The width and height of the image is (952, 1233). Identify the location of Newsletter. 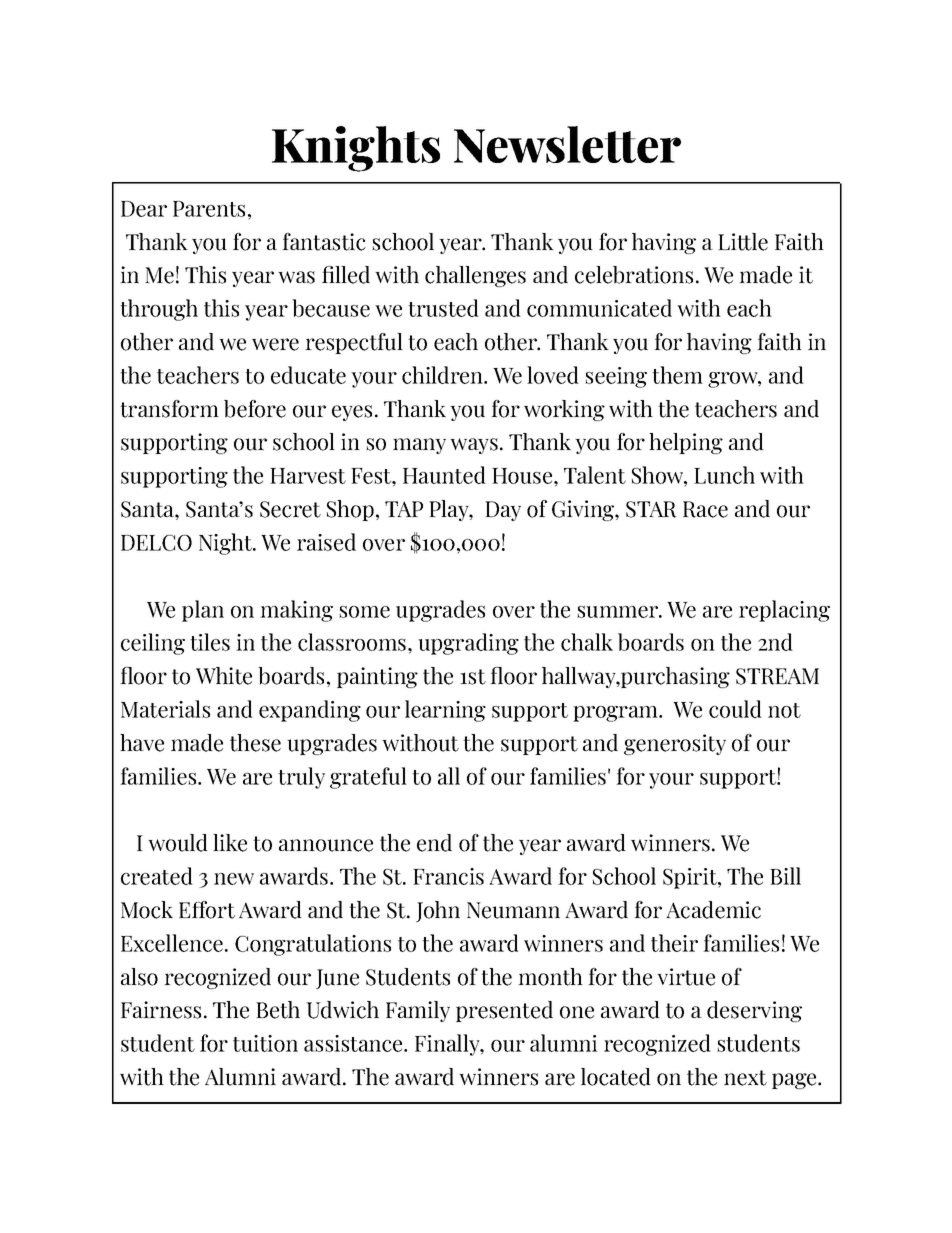
(567, 144).
